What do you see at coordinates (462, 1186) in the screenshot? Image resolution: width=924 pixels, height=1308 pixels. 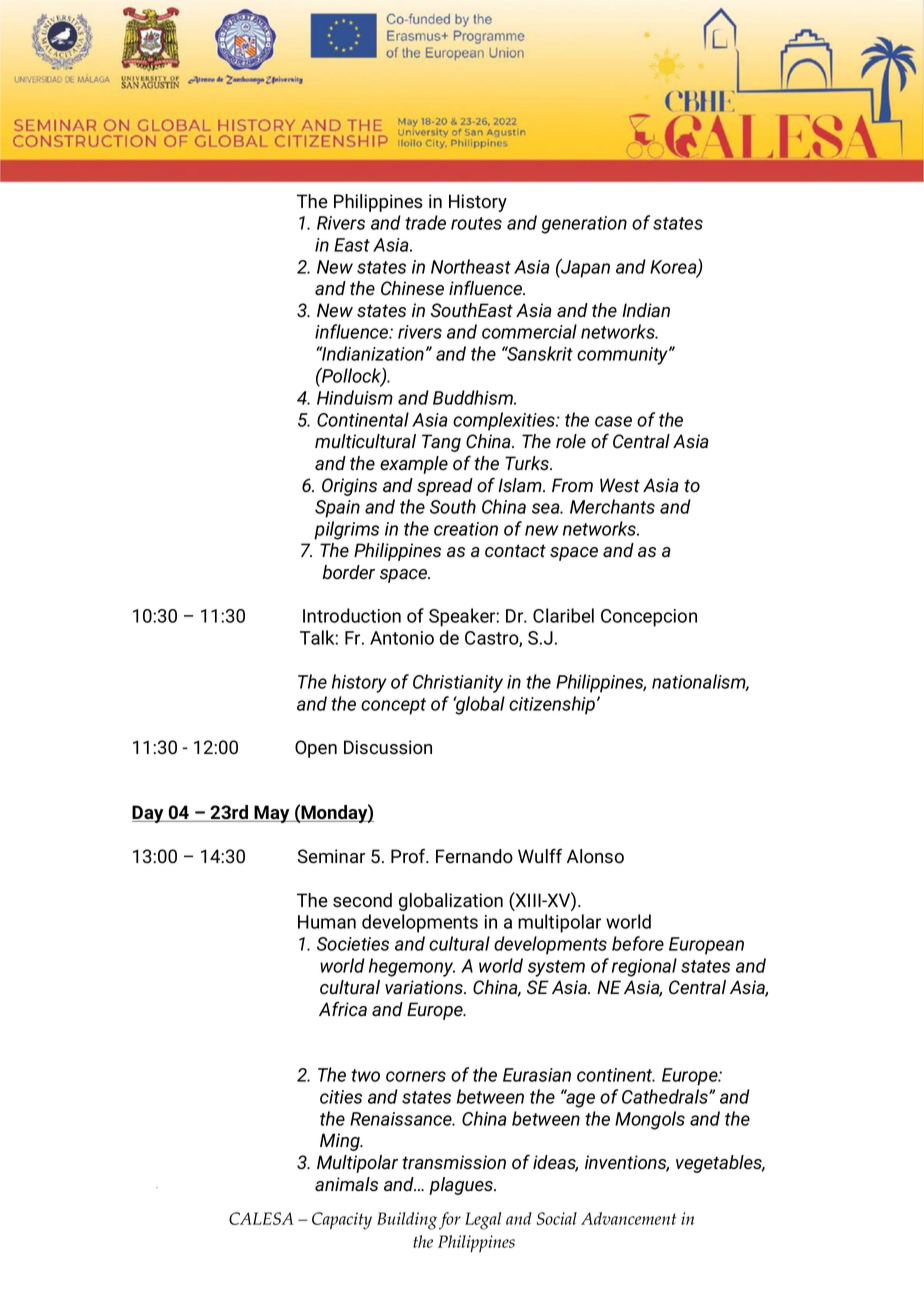 I see `plagues` at bounding box center [462, 1186].
